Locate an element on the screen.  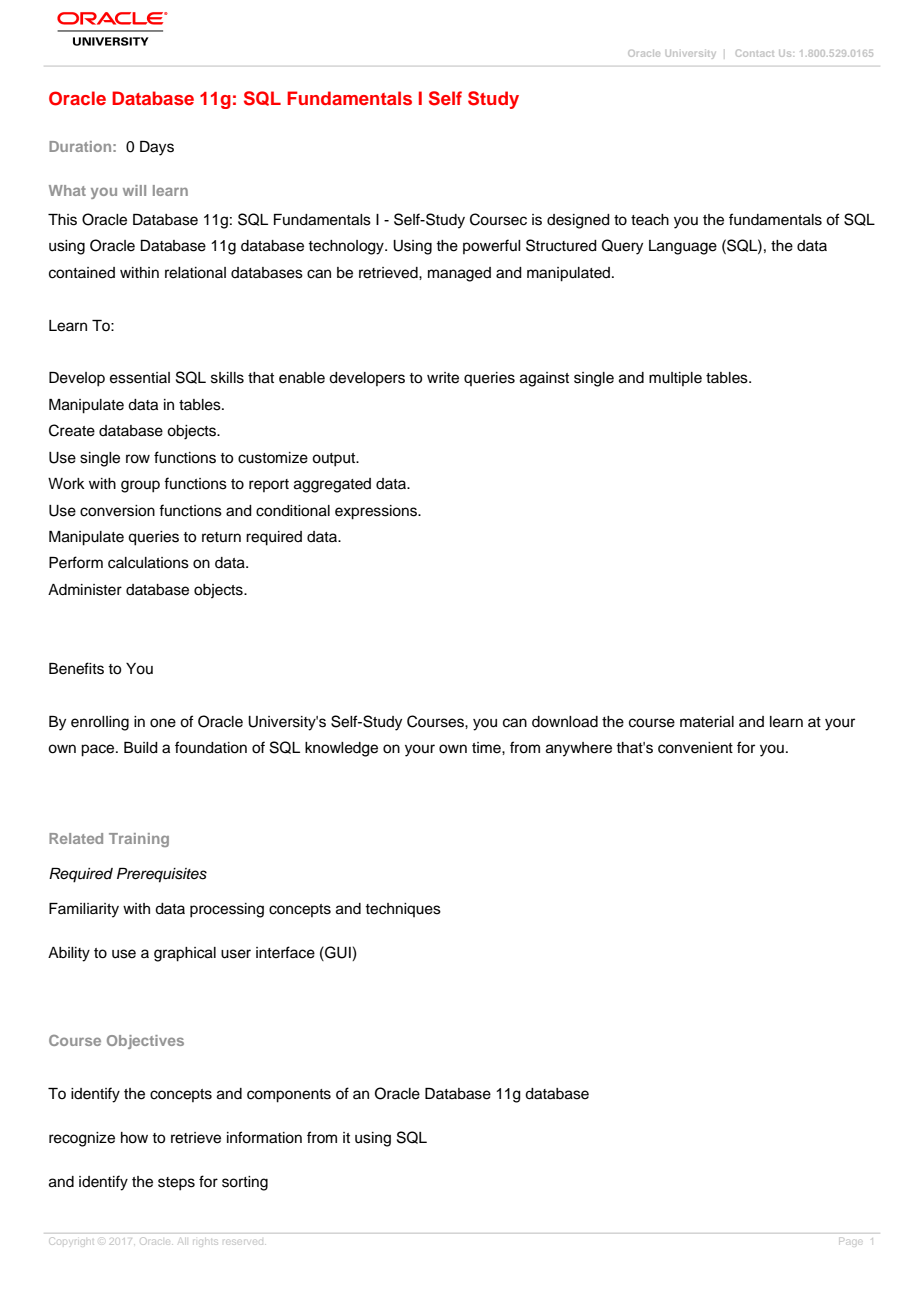
steps is located at coordinates (176, 1184).
